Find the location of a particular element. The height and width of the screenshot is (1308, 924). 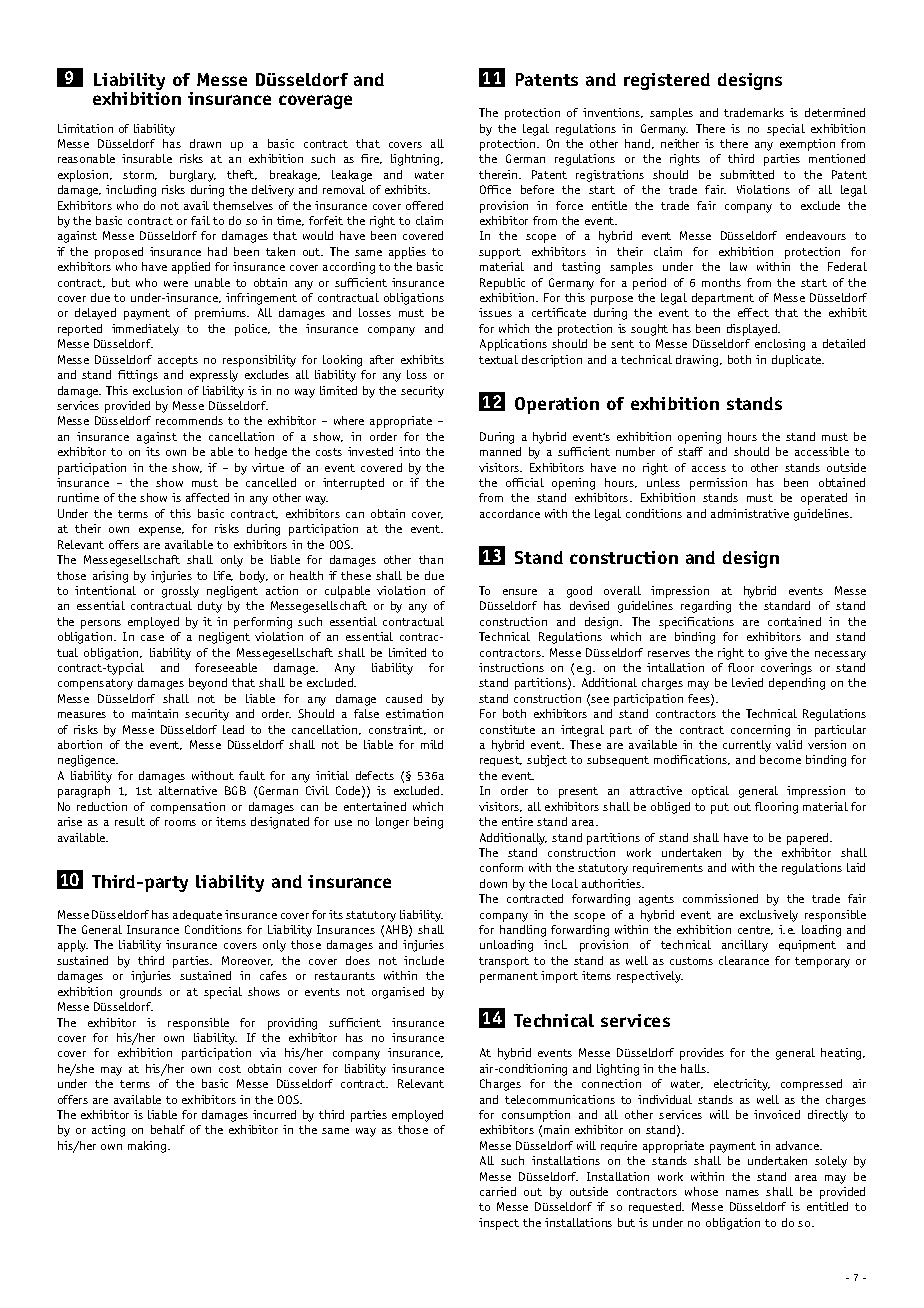

making is located at coordinates (148, 1147).
